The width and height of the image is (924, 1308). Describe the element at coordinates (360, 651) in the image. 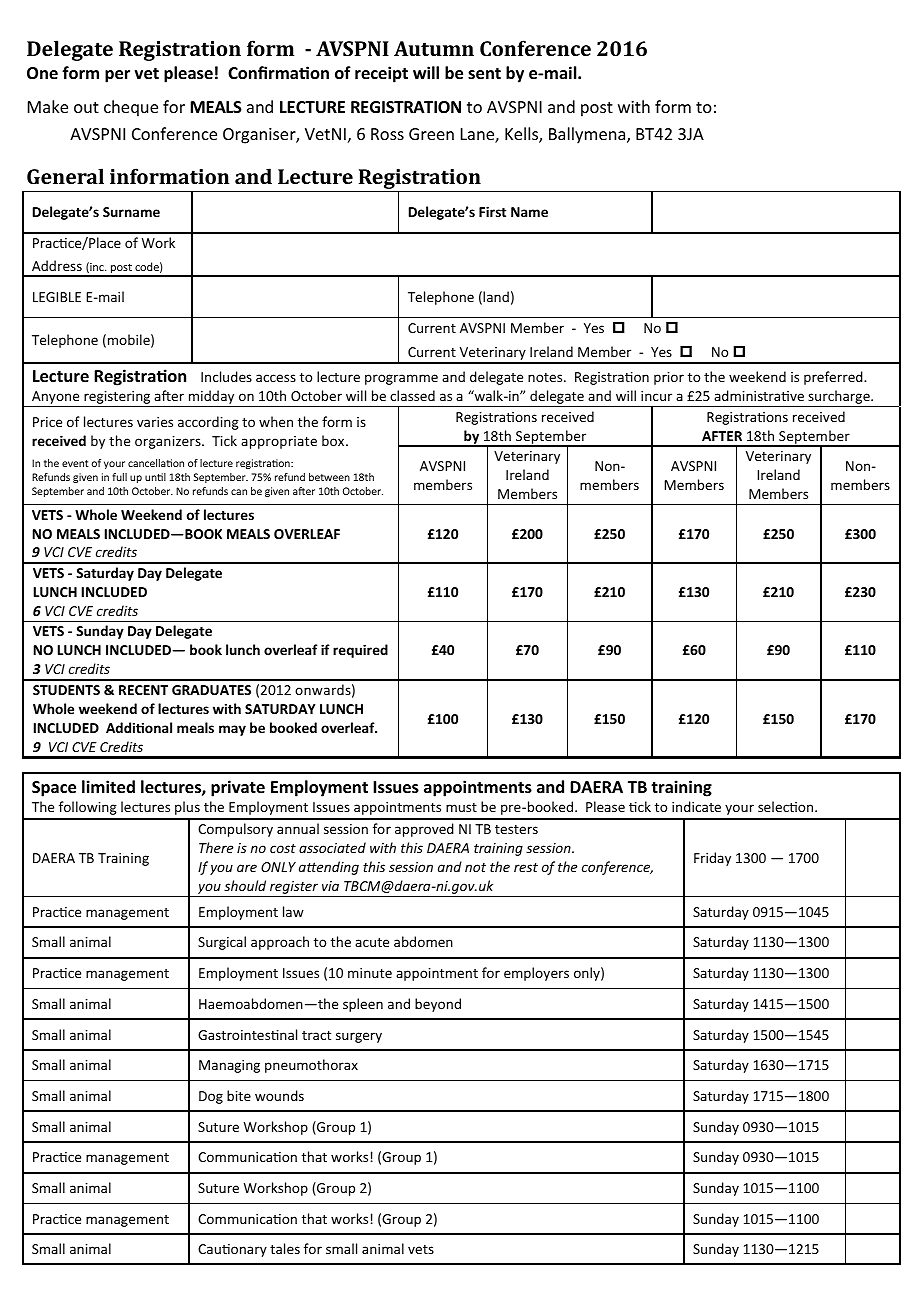

I see `required` at that location.
